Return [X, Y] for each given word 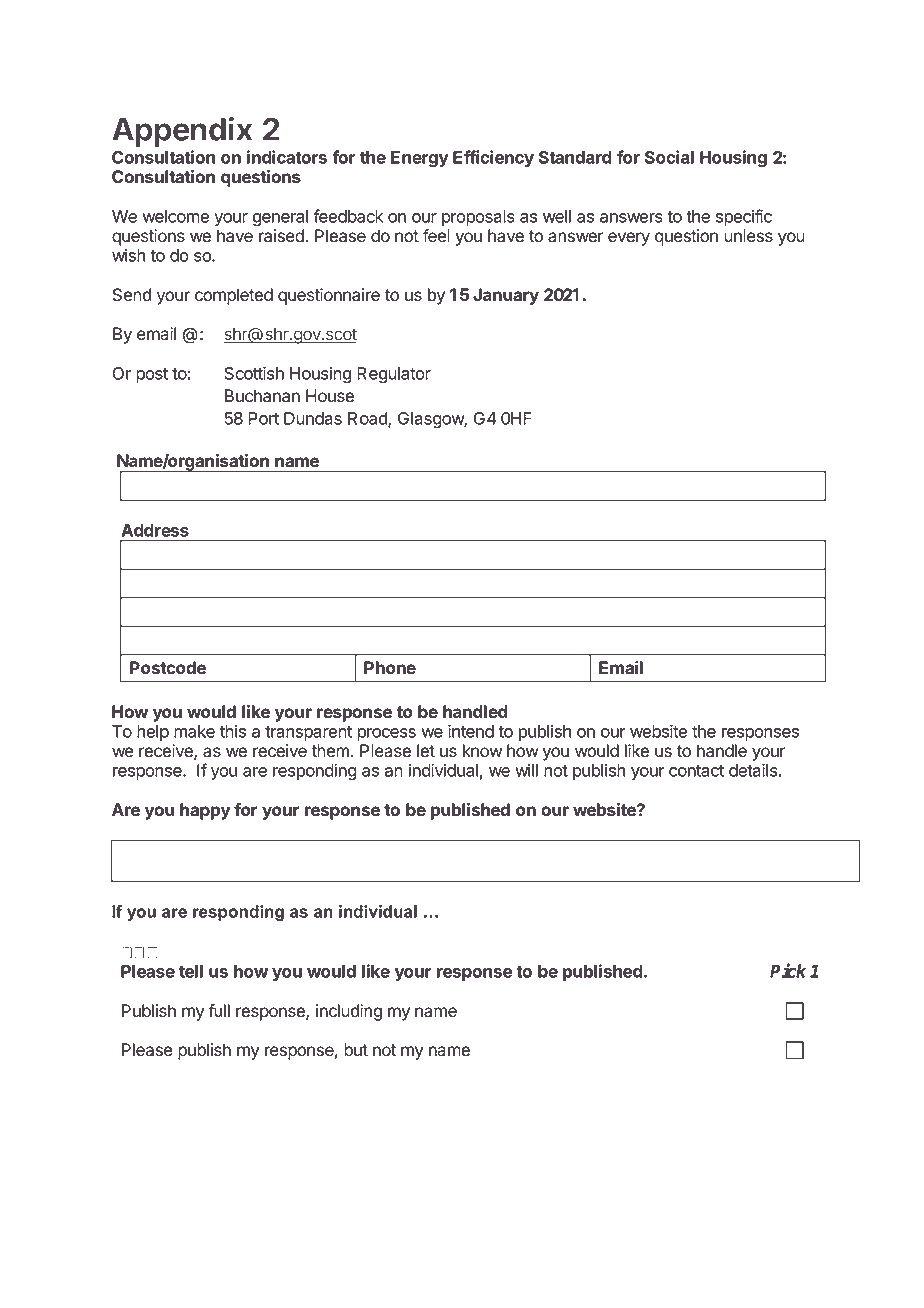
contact [696, 771]
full [219, 1010]
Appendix [182, 132]
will [526, 770]
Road [368, 420]
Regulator [394, 375]
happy [205, 811]
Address [155, 530]
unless [748, 236]
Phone [390, 667]
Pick [788, 970]
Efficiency [493, 158]
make [194, 731]
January [506, 296]
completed [234, 296]
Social [669, 157]
